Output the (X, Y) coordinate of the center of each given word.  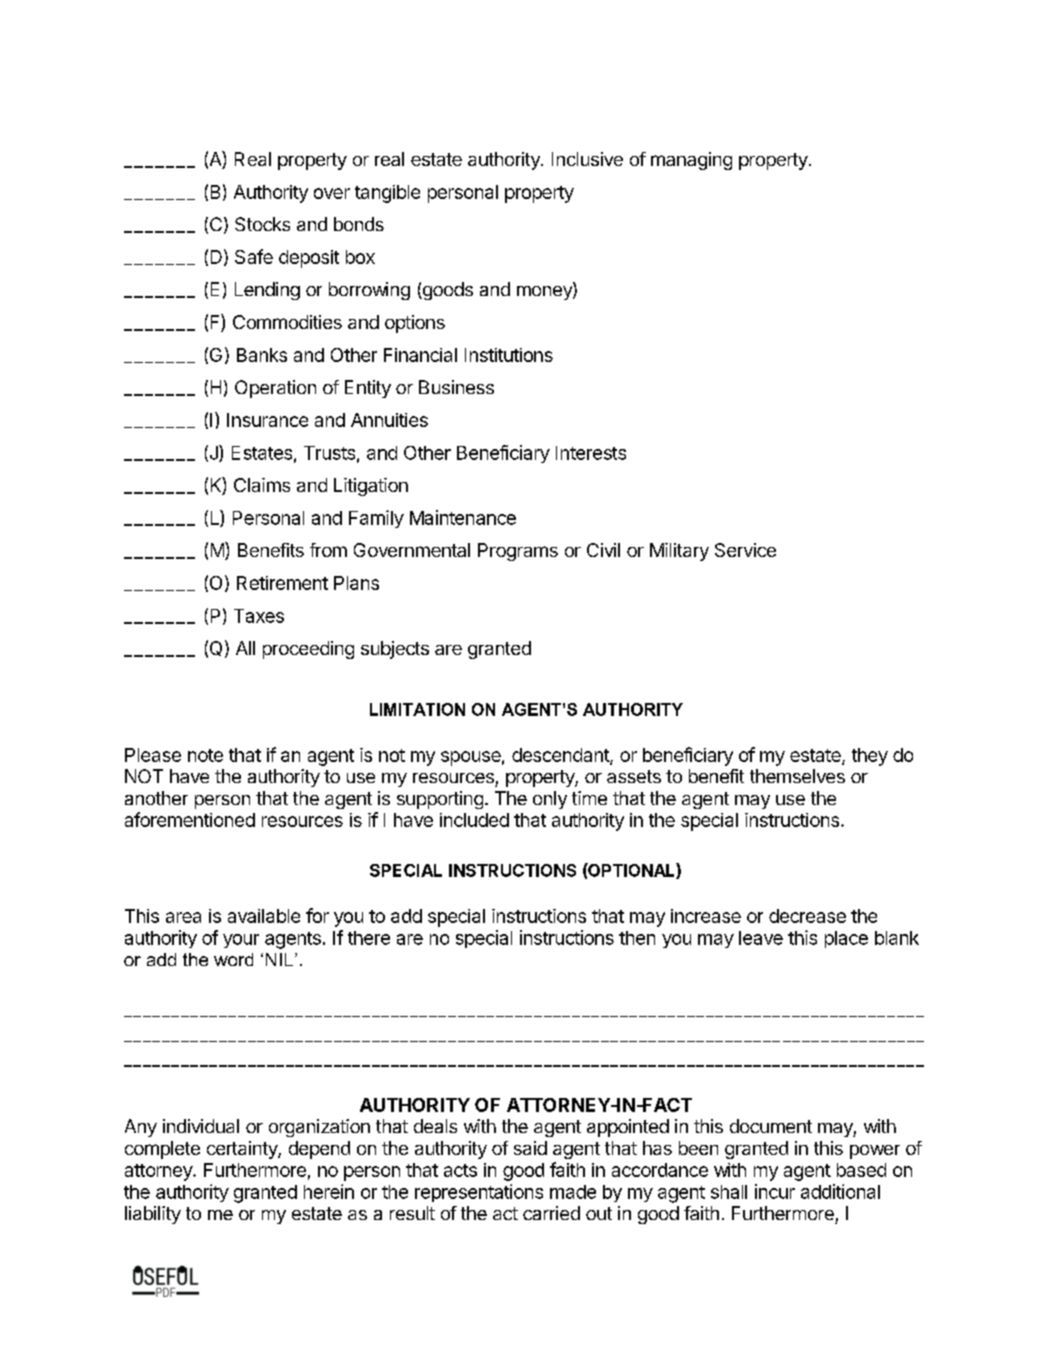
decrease (807, 916)
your (241, 941)
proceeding (308, 650)
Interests (591, 453)
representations (479, 1193)
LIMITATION (417, 709)
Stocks (262, 224)
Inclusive (587, 159)
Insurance (267, 420)
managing (691, 161)
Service (745, 550)
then (637, 938)
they (870, 757)
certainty (243, 1150)
